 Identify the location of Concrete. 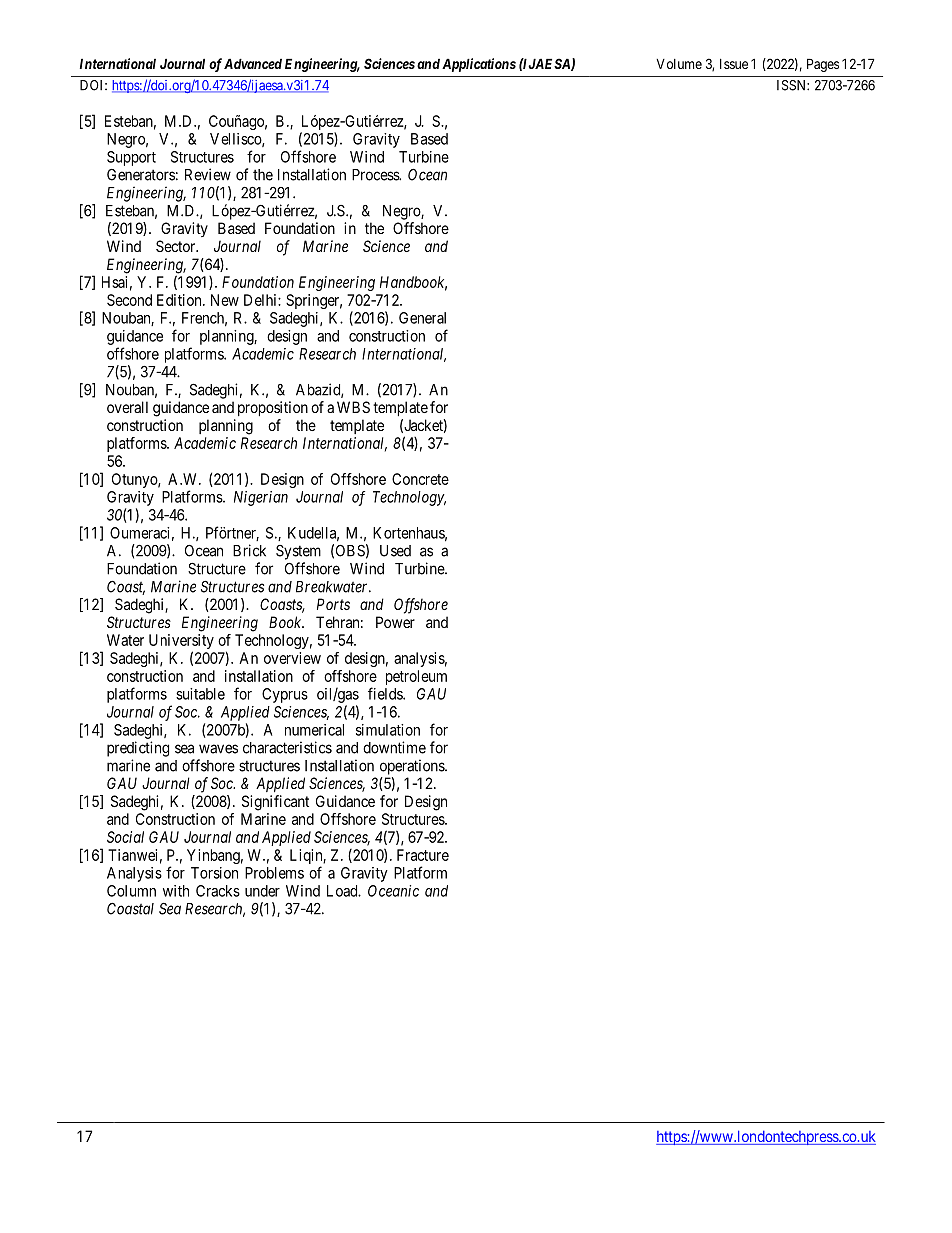
(420, 479).
